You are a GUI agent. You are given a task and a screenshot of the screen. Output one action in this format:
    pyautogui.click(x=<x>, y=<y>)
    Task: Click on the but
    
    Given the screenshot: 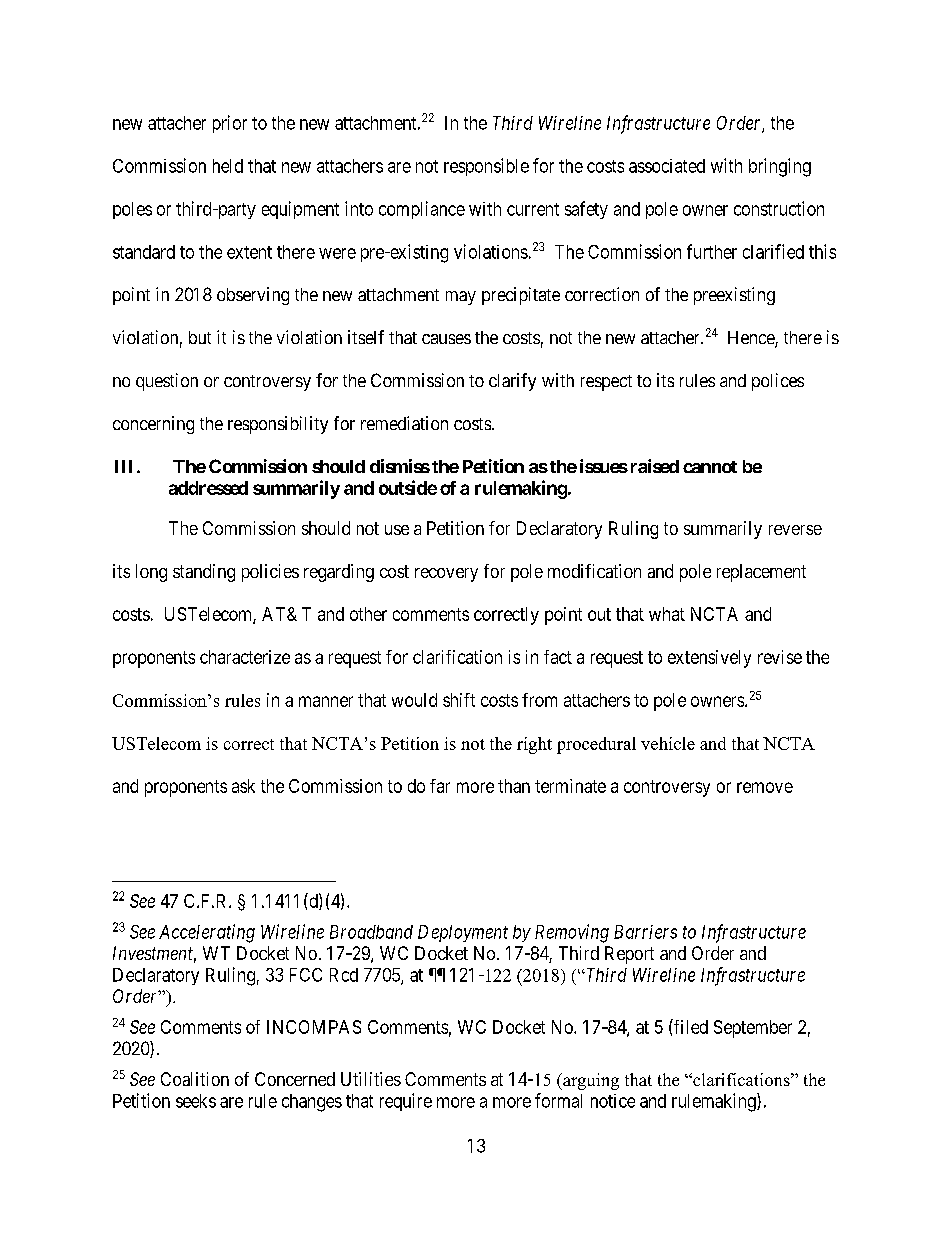 What is the action you would take?
    pyautogui.click(x=200, y=337)
